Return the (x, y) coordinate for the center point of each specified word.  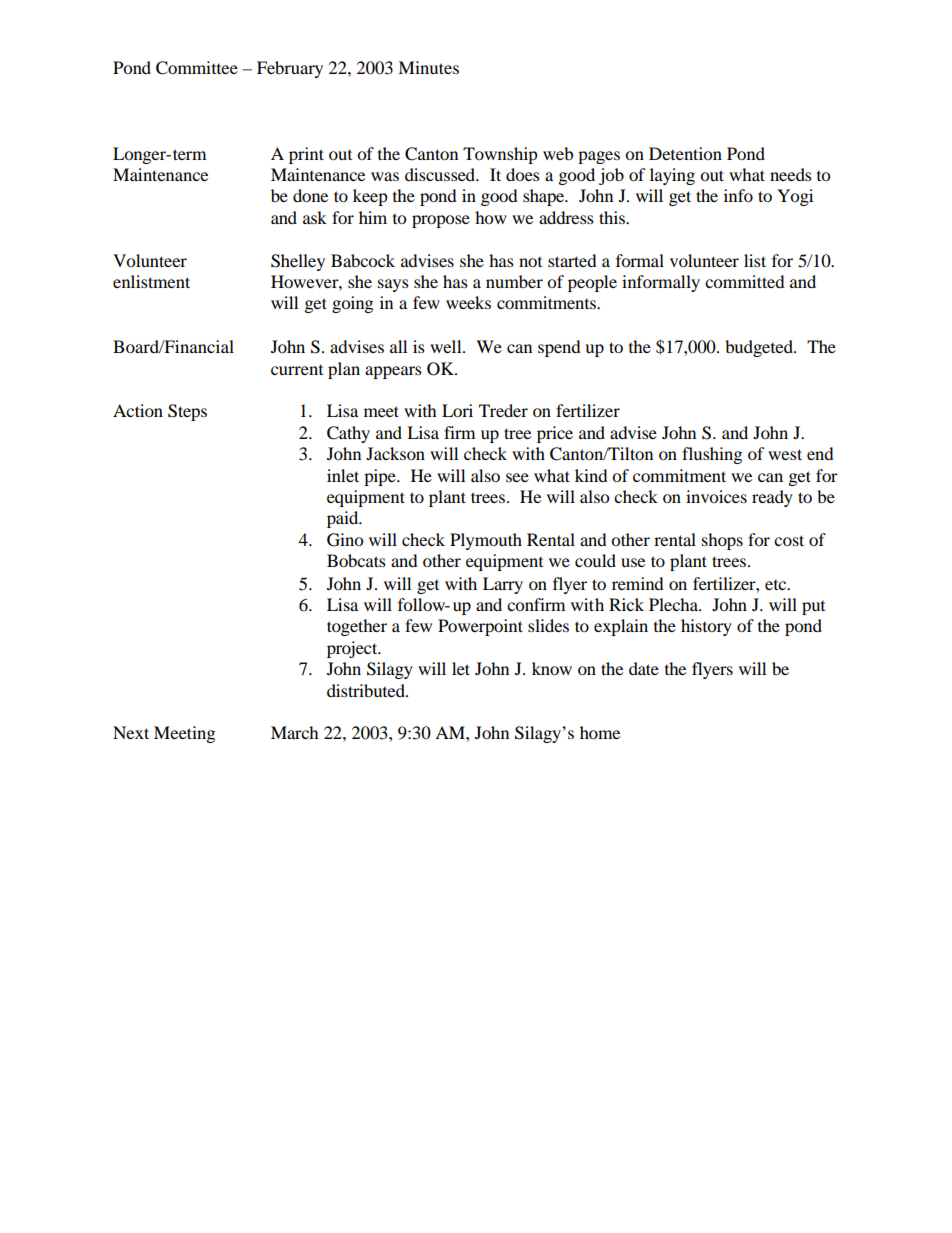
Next (131, 732)
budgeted (760, 348)
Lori (457, 410)
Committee (197, 68)
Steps (187, 412)
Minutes (428, 67)
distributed (367, 690)
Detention (685, 153)
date (644, 668)
